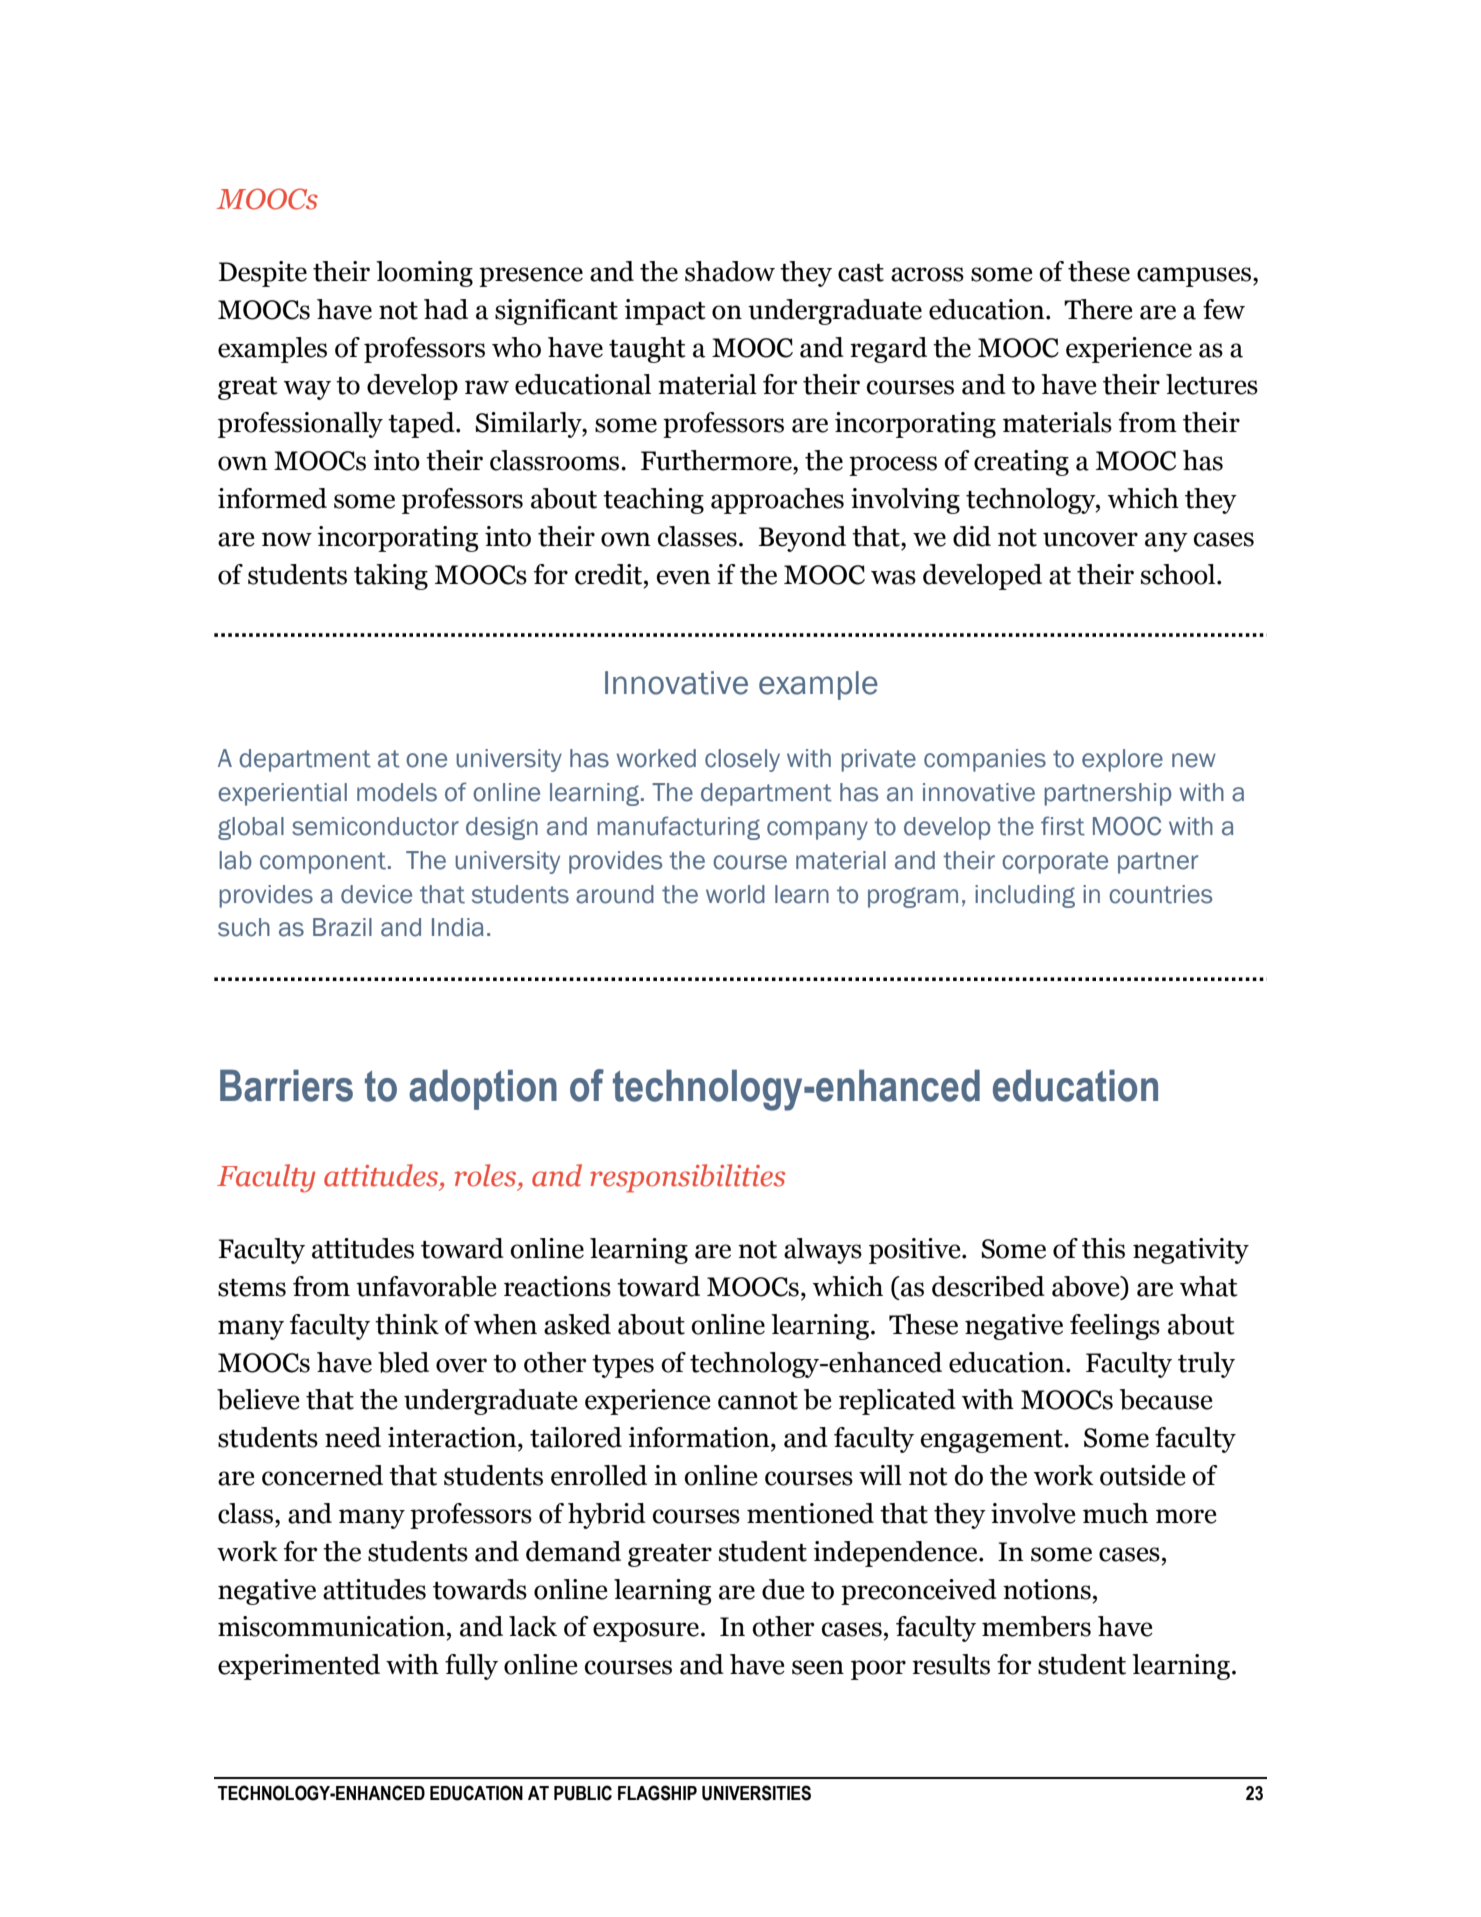 Image resolution: width=1481 pixels, height=1917 pixels. Describe the element at coordinates (687, 1178) in the screenshot. I see `responsibilities` at that location.
